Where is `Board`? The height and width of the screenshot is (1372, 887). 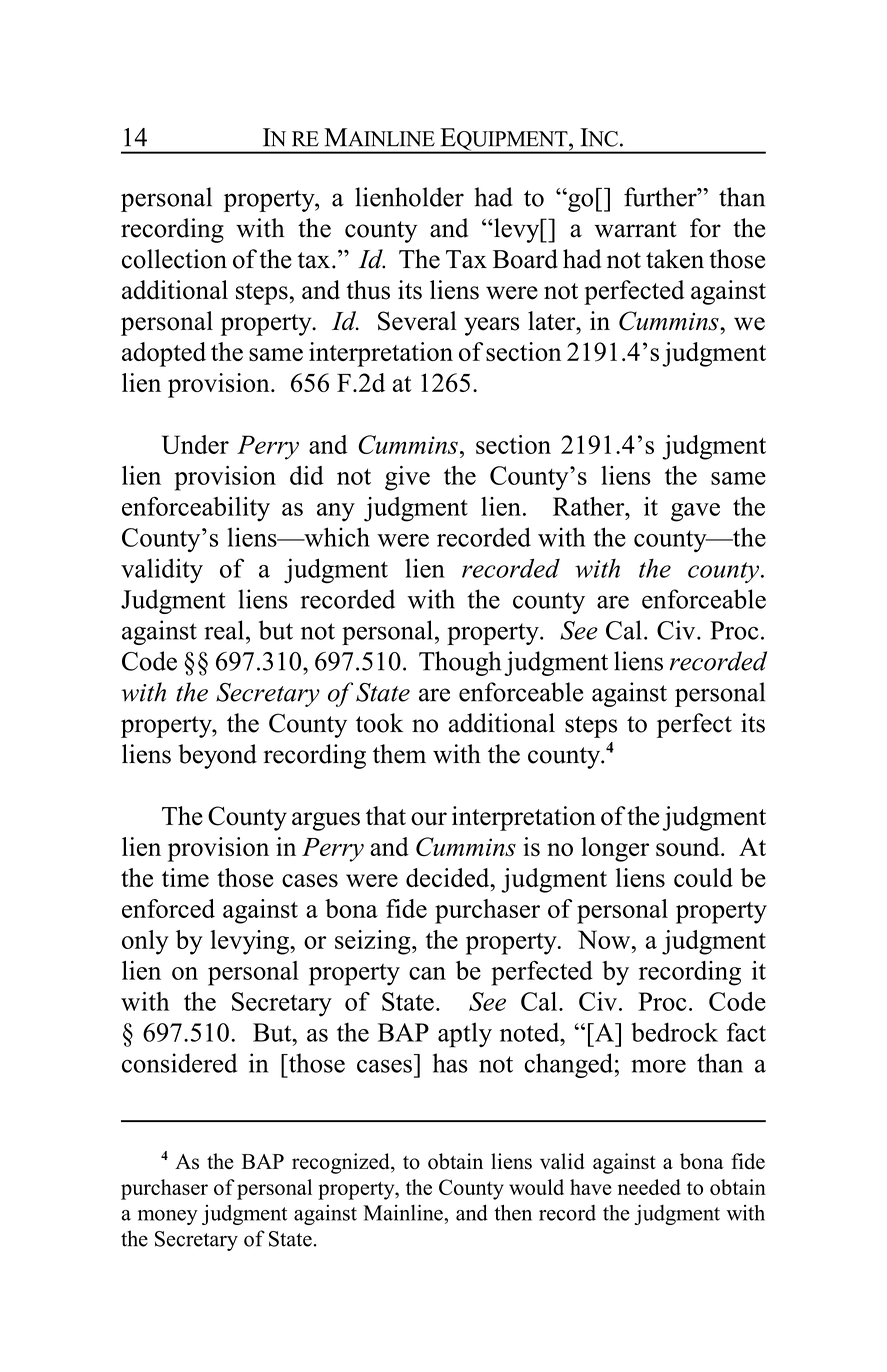 Board is located at coordinates (525, 259).
